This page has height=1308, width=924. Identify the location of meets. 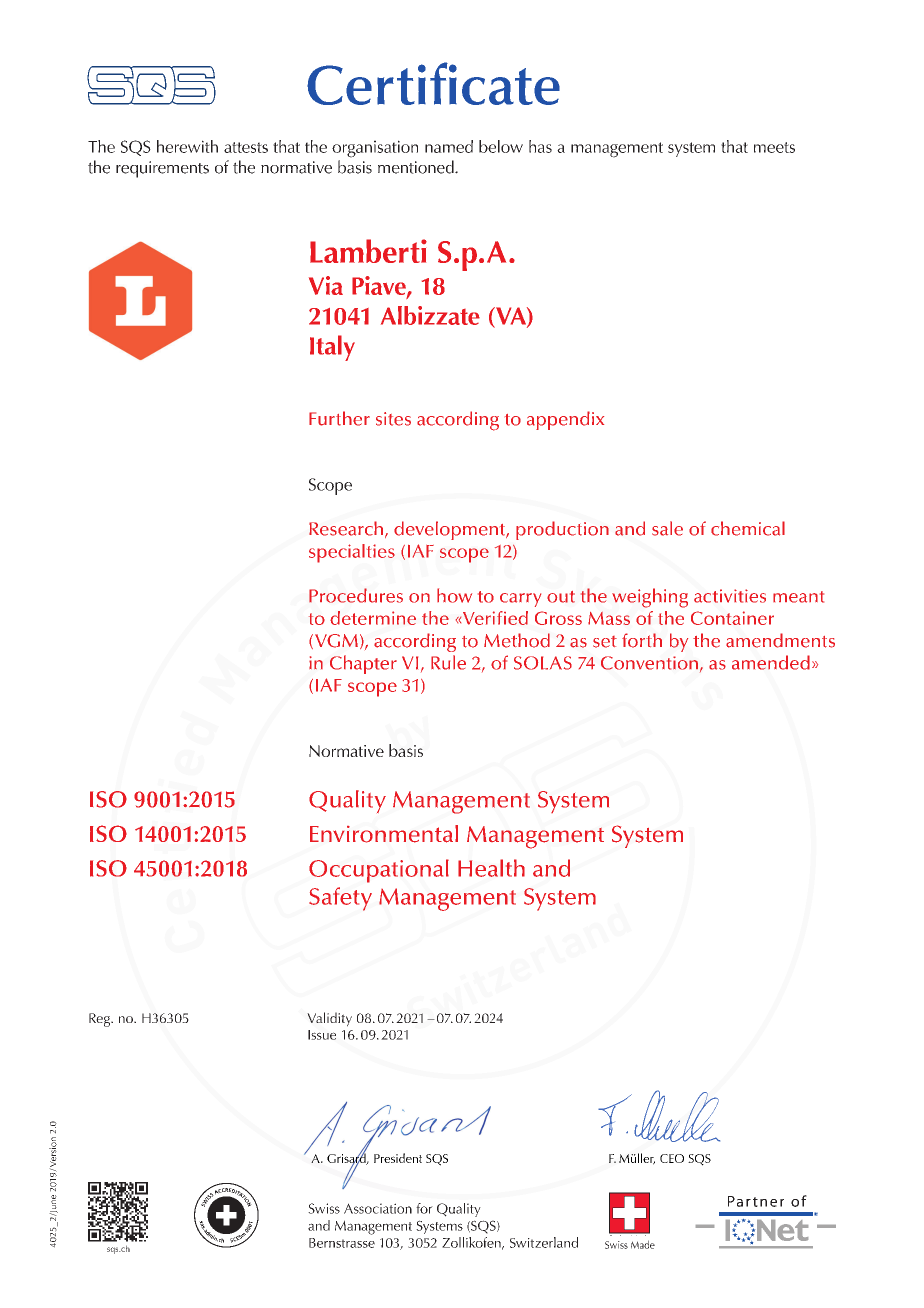
(774, 147).
